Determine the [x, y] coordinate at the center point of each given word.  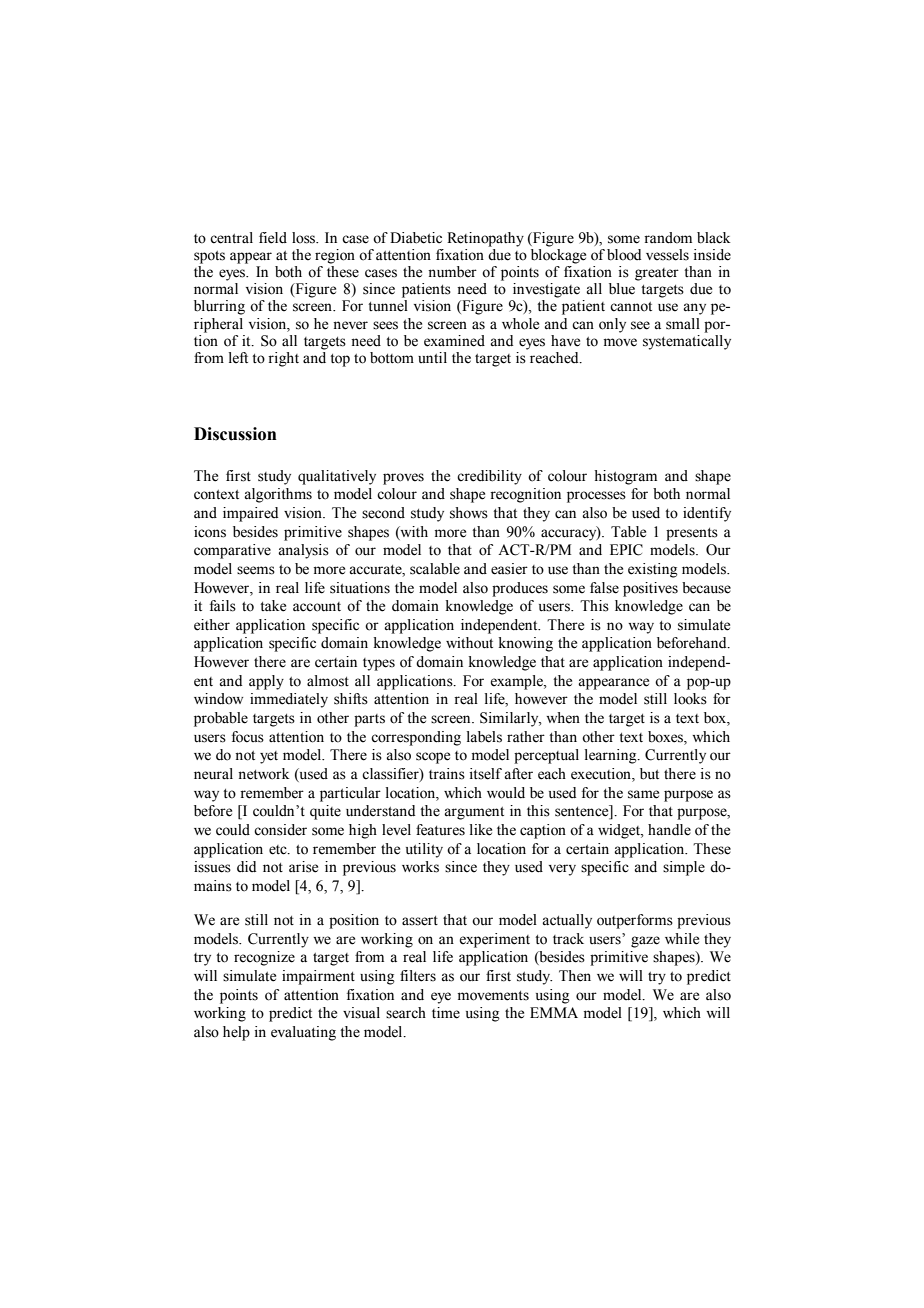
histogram [625, 477]
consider [280, 830]
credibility [489, 477]
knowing [526, 644]
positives [650, 589]
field [273, 238]
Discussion [235, 434]
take [273, 606]
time [446, 1013]
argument [474, 813]
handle [669, 830]
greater [657, 274]
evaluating [303, 1033]
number [452, 272]
